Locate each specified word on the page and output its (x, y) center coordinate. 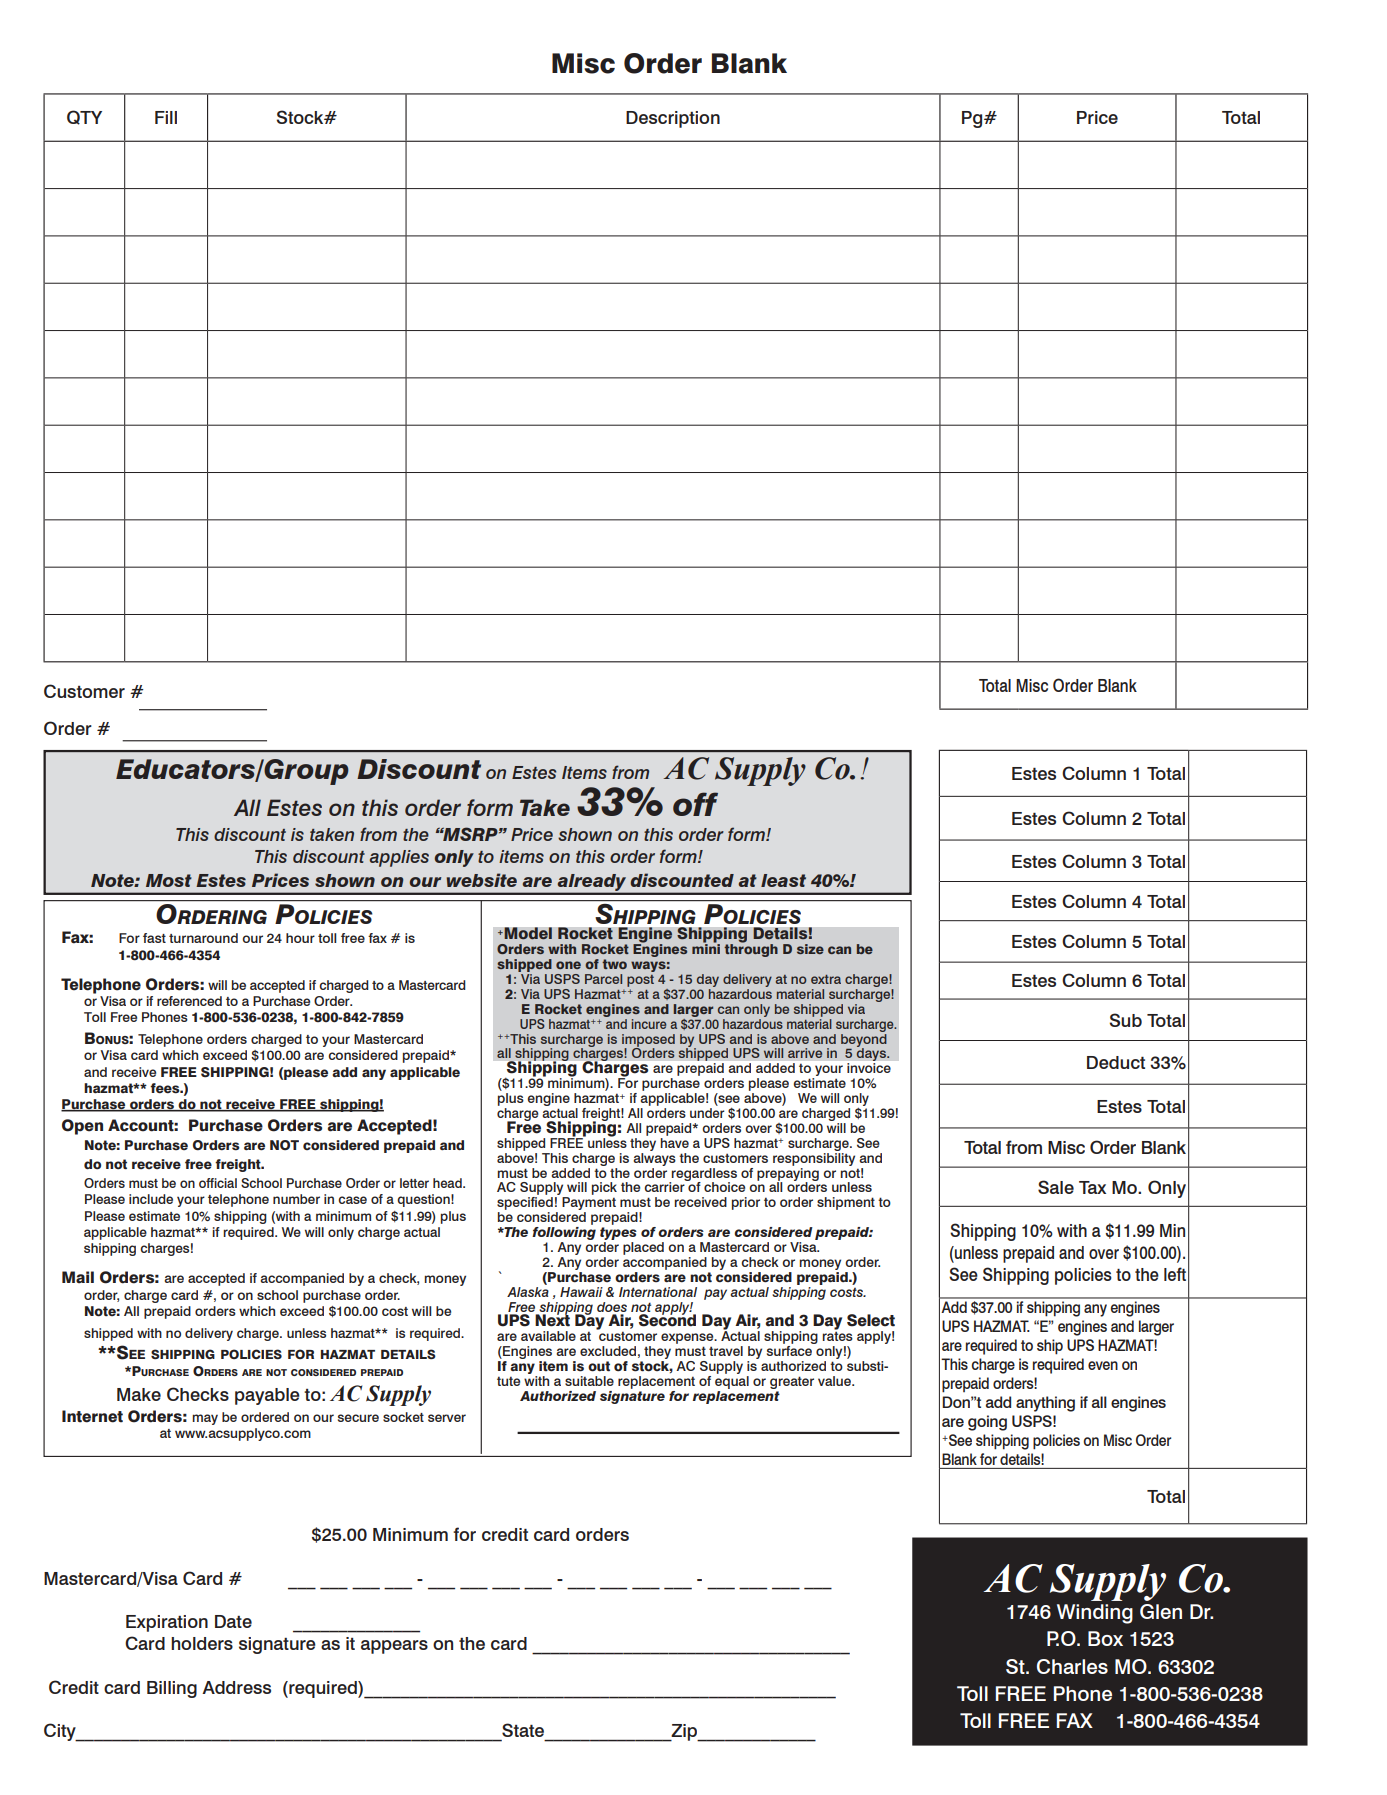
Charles (1072, 1666)
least (783, 880)
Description (673, 119)
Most (169, 880)
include (151, 1199)
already (592, 884)
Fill (166, 117)
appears (394, 1647)
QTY (84, 117)
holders (202, 1643)
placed (643, 1248)
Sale (1056, 1187)
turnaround (203, 938)
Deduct (1116, 1062)
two (614, 964)
